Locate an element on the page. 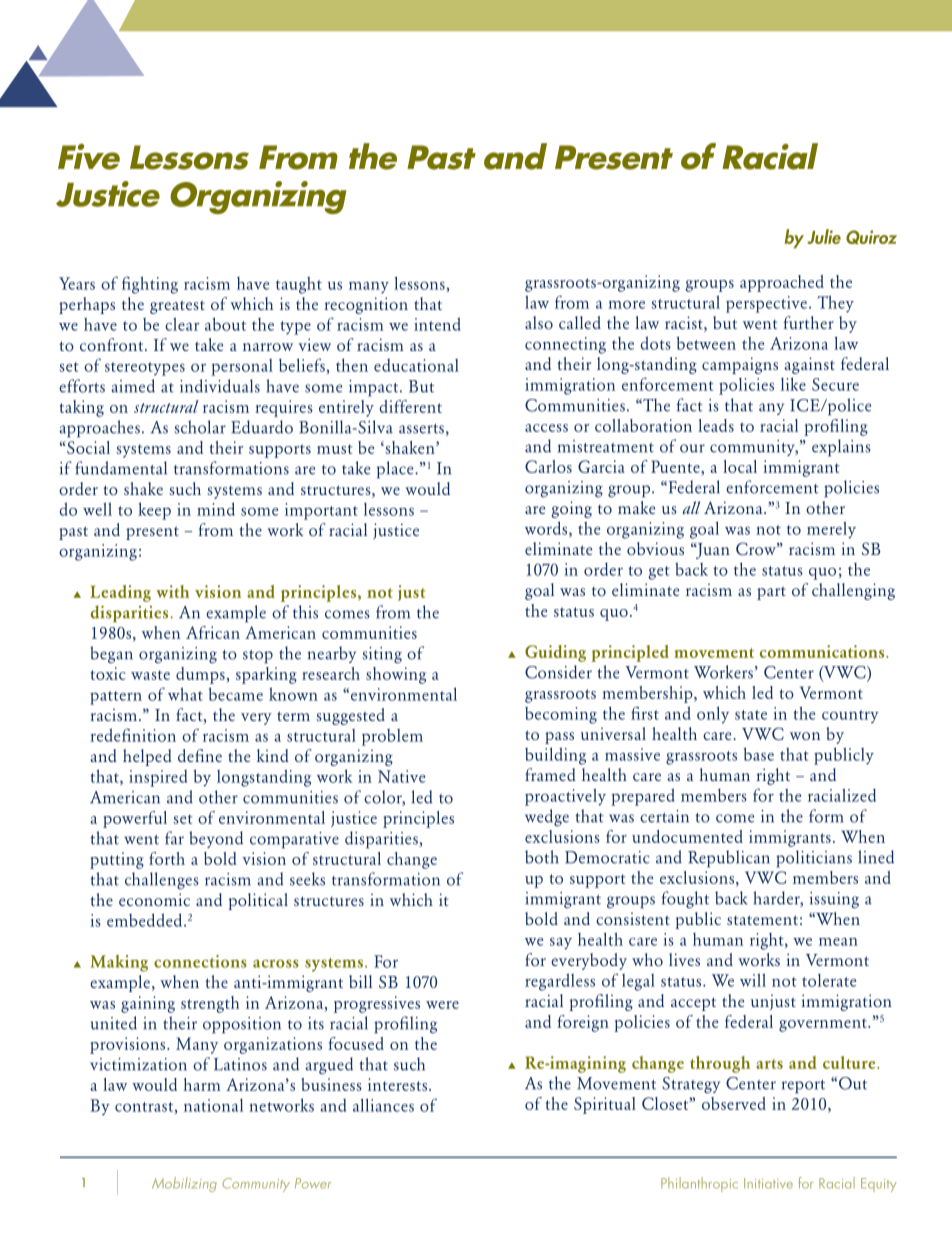  won is located at coordinates (805, 736).
